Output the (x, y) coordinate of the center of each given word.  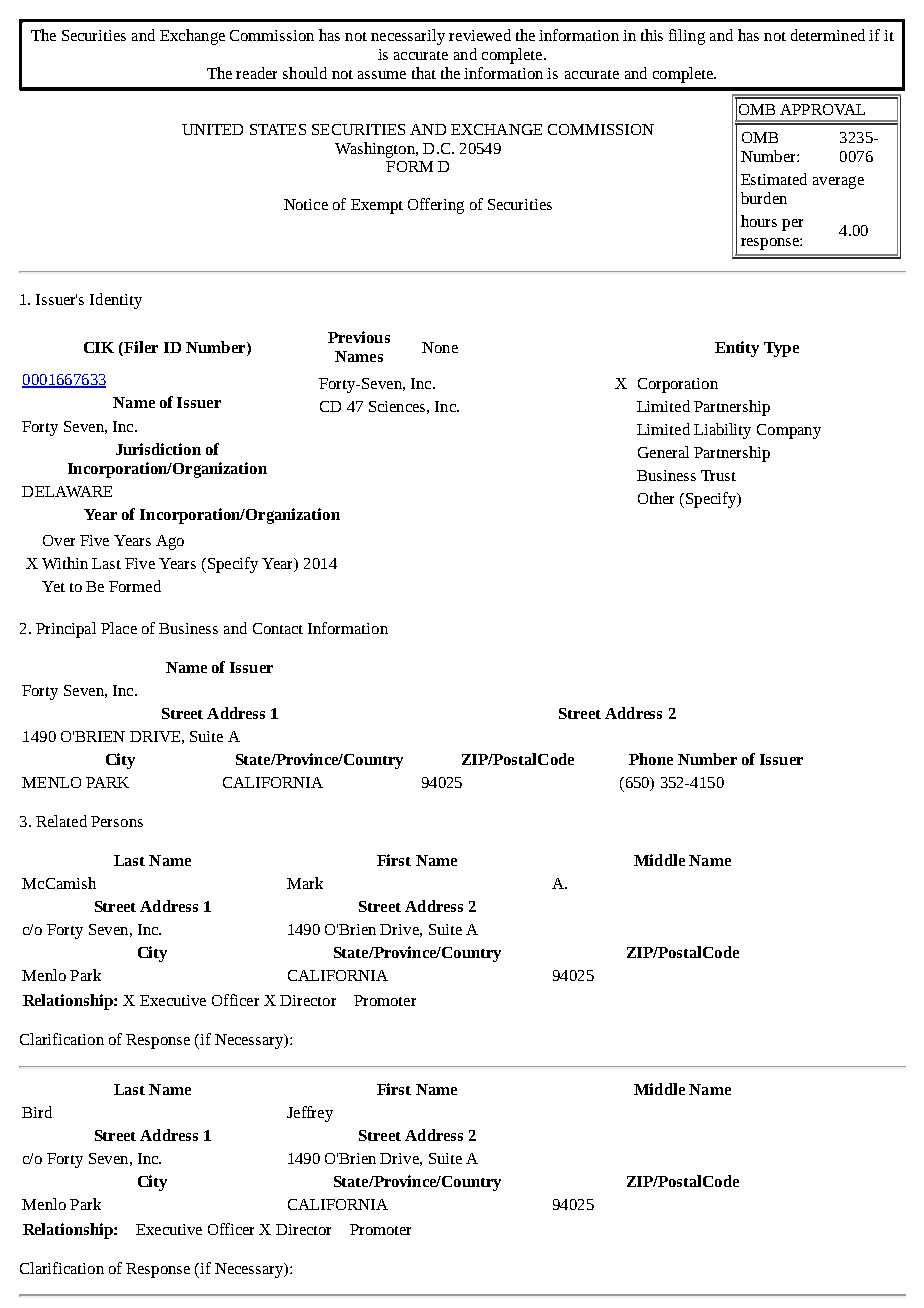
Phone (651, 759)
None (440, 347)
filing (687, 37)
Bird (37, 1112)
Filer (140, 347)
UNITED (212, 129)
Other (656, 498)
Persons (117, 821)
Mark (305, 883)
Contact (278, 628)
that (424, 73)
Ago (170, 542)
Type (781, 349)
